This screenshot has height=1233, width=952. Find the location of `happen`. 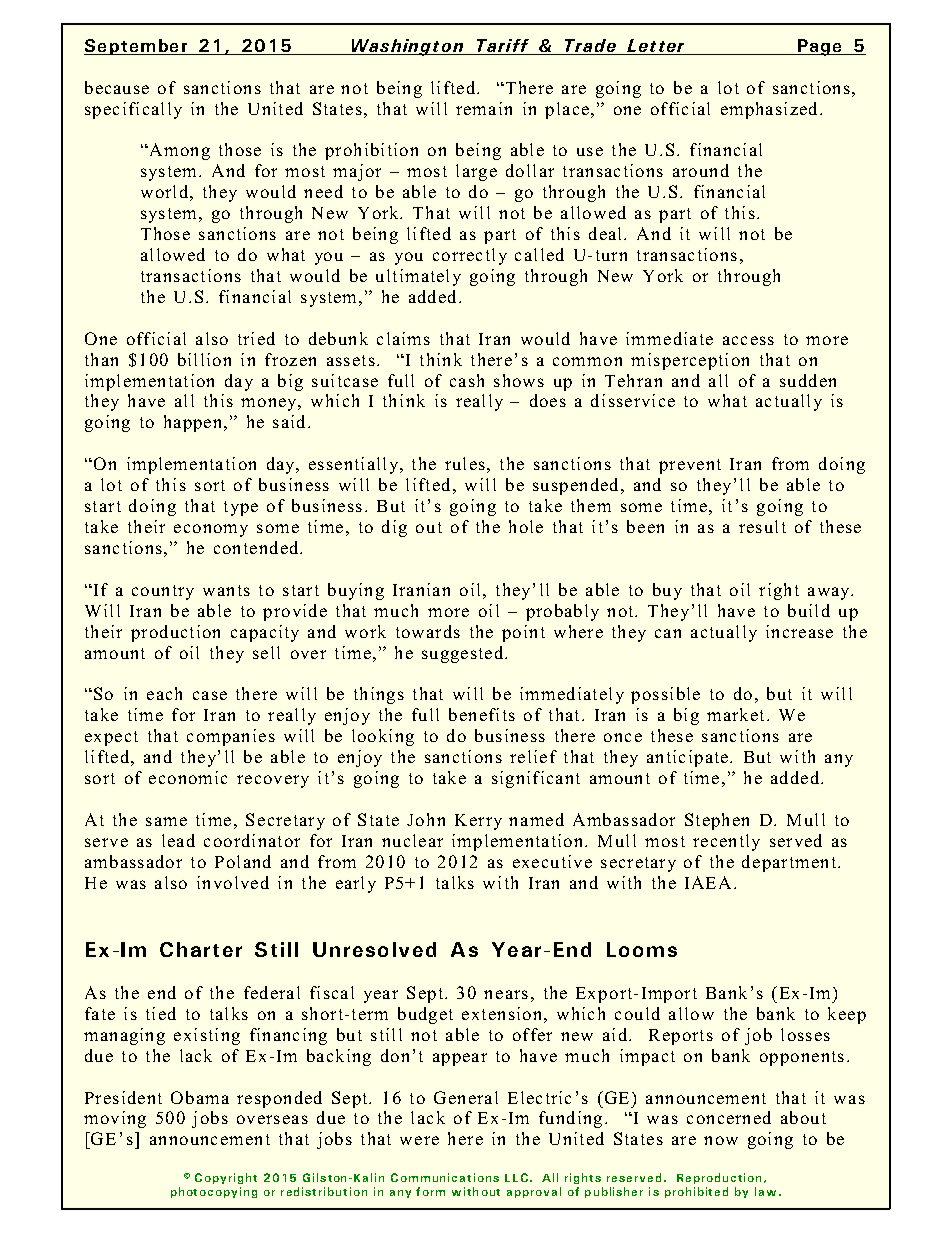

happen is located at coordinates (194, 423).
